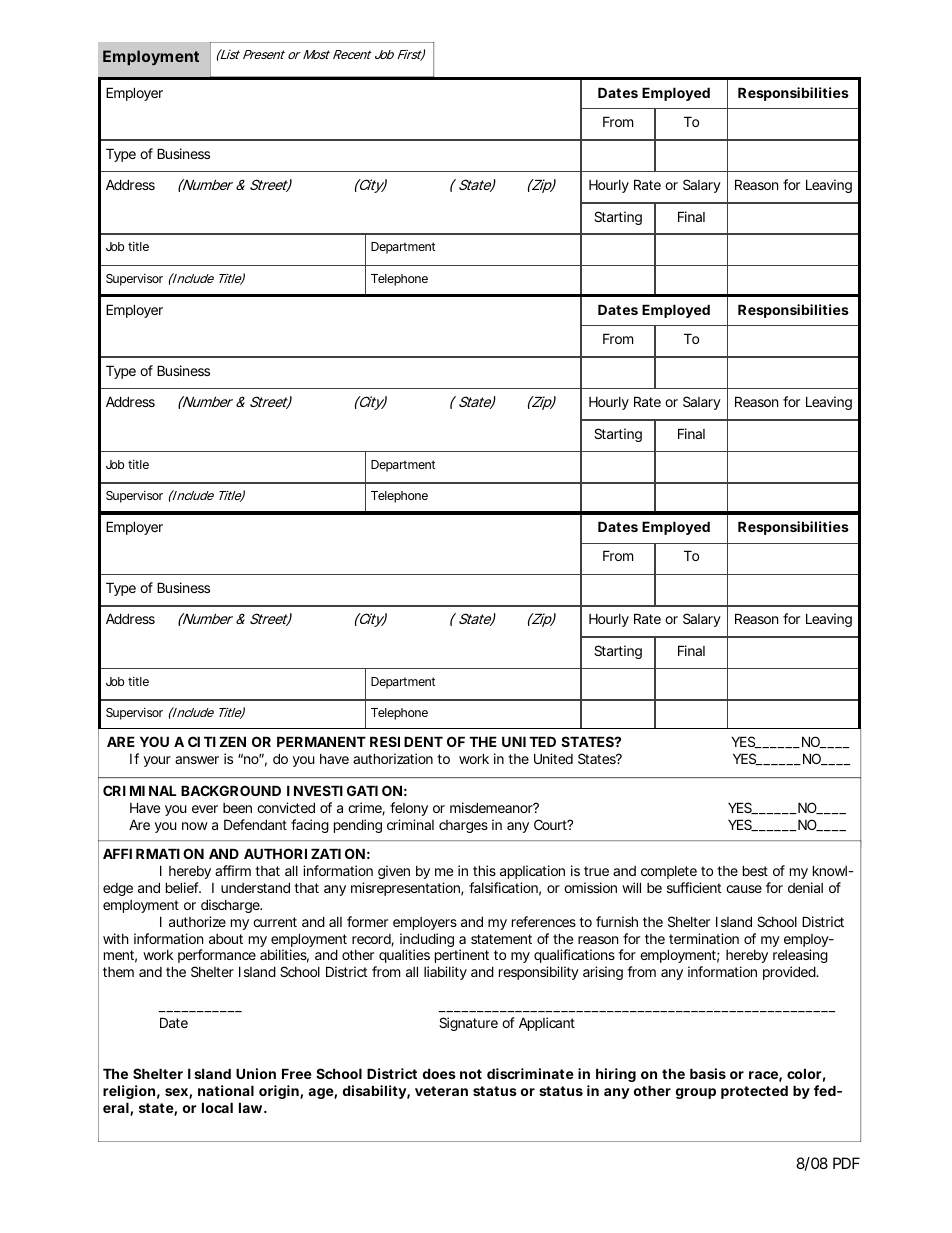 This screenshot has height=1233, width=952. I want to click on charges, so click(463, 826).
